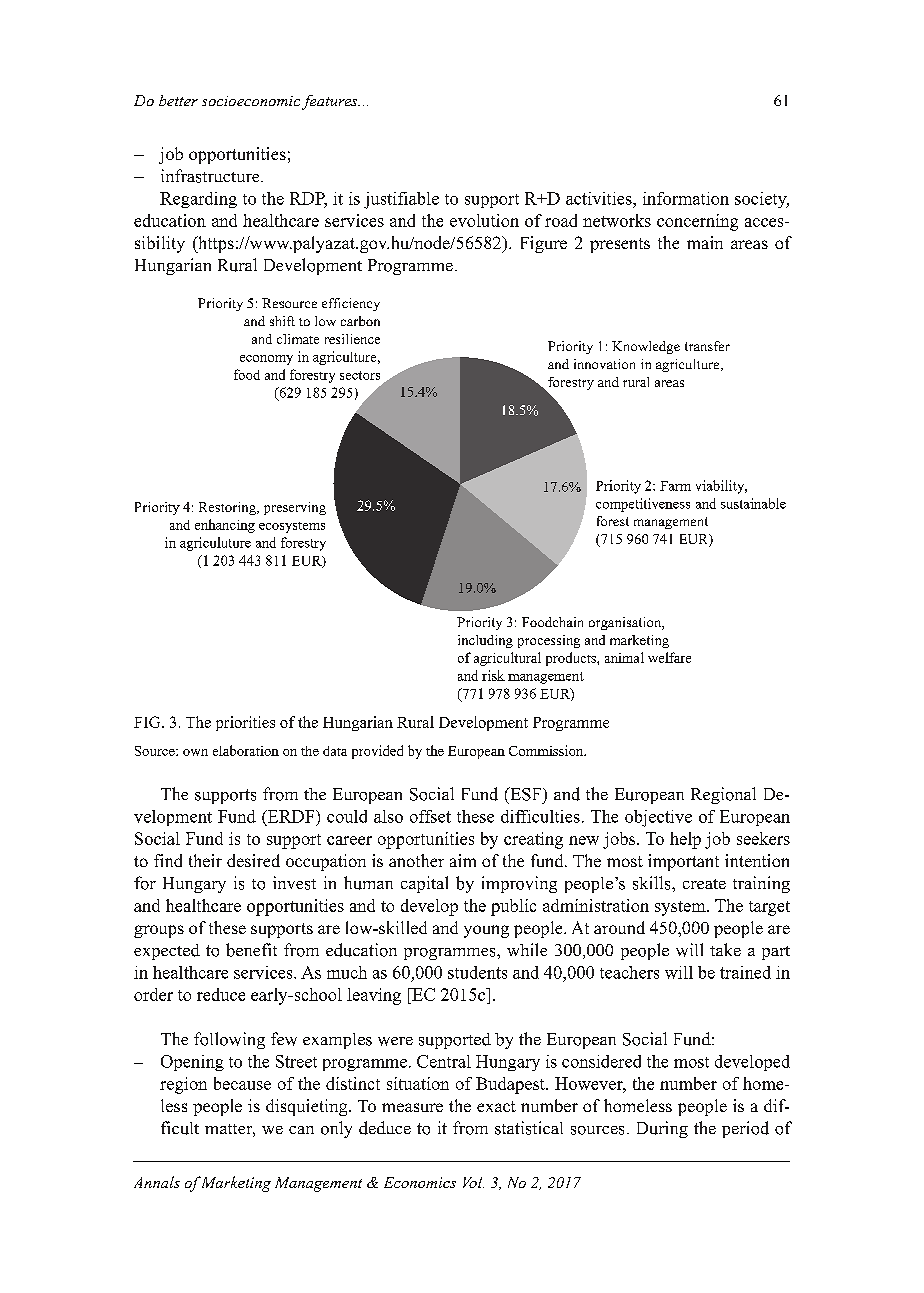 The height and width of the screenshot is (1293, 924). Describe the element at coordinates (252, 102) in the screenshot. I see `socioeconomic` at that location.
